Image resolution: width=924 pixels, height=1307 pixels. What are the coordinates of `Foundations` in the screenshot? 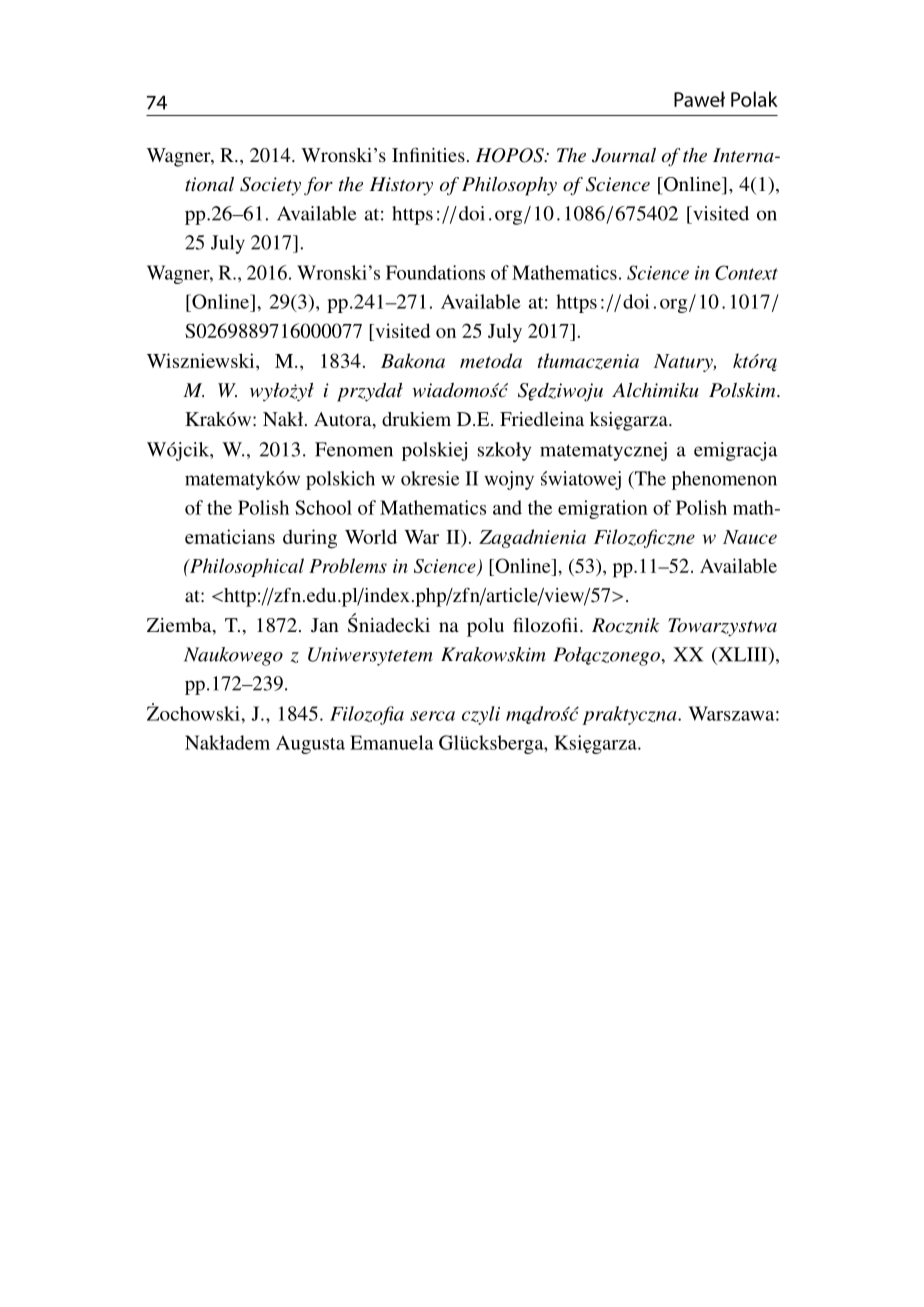 It's located at (435, 272).
